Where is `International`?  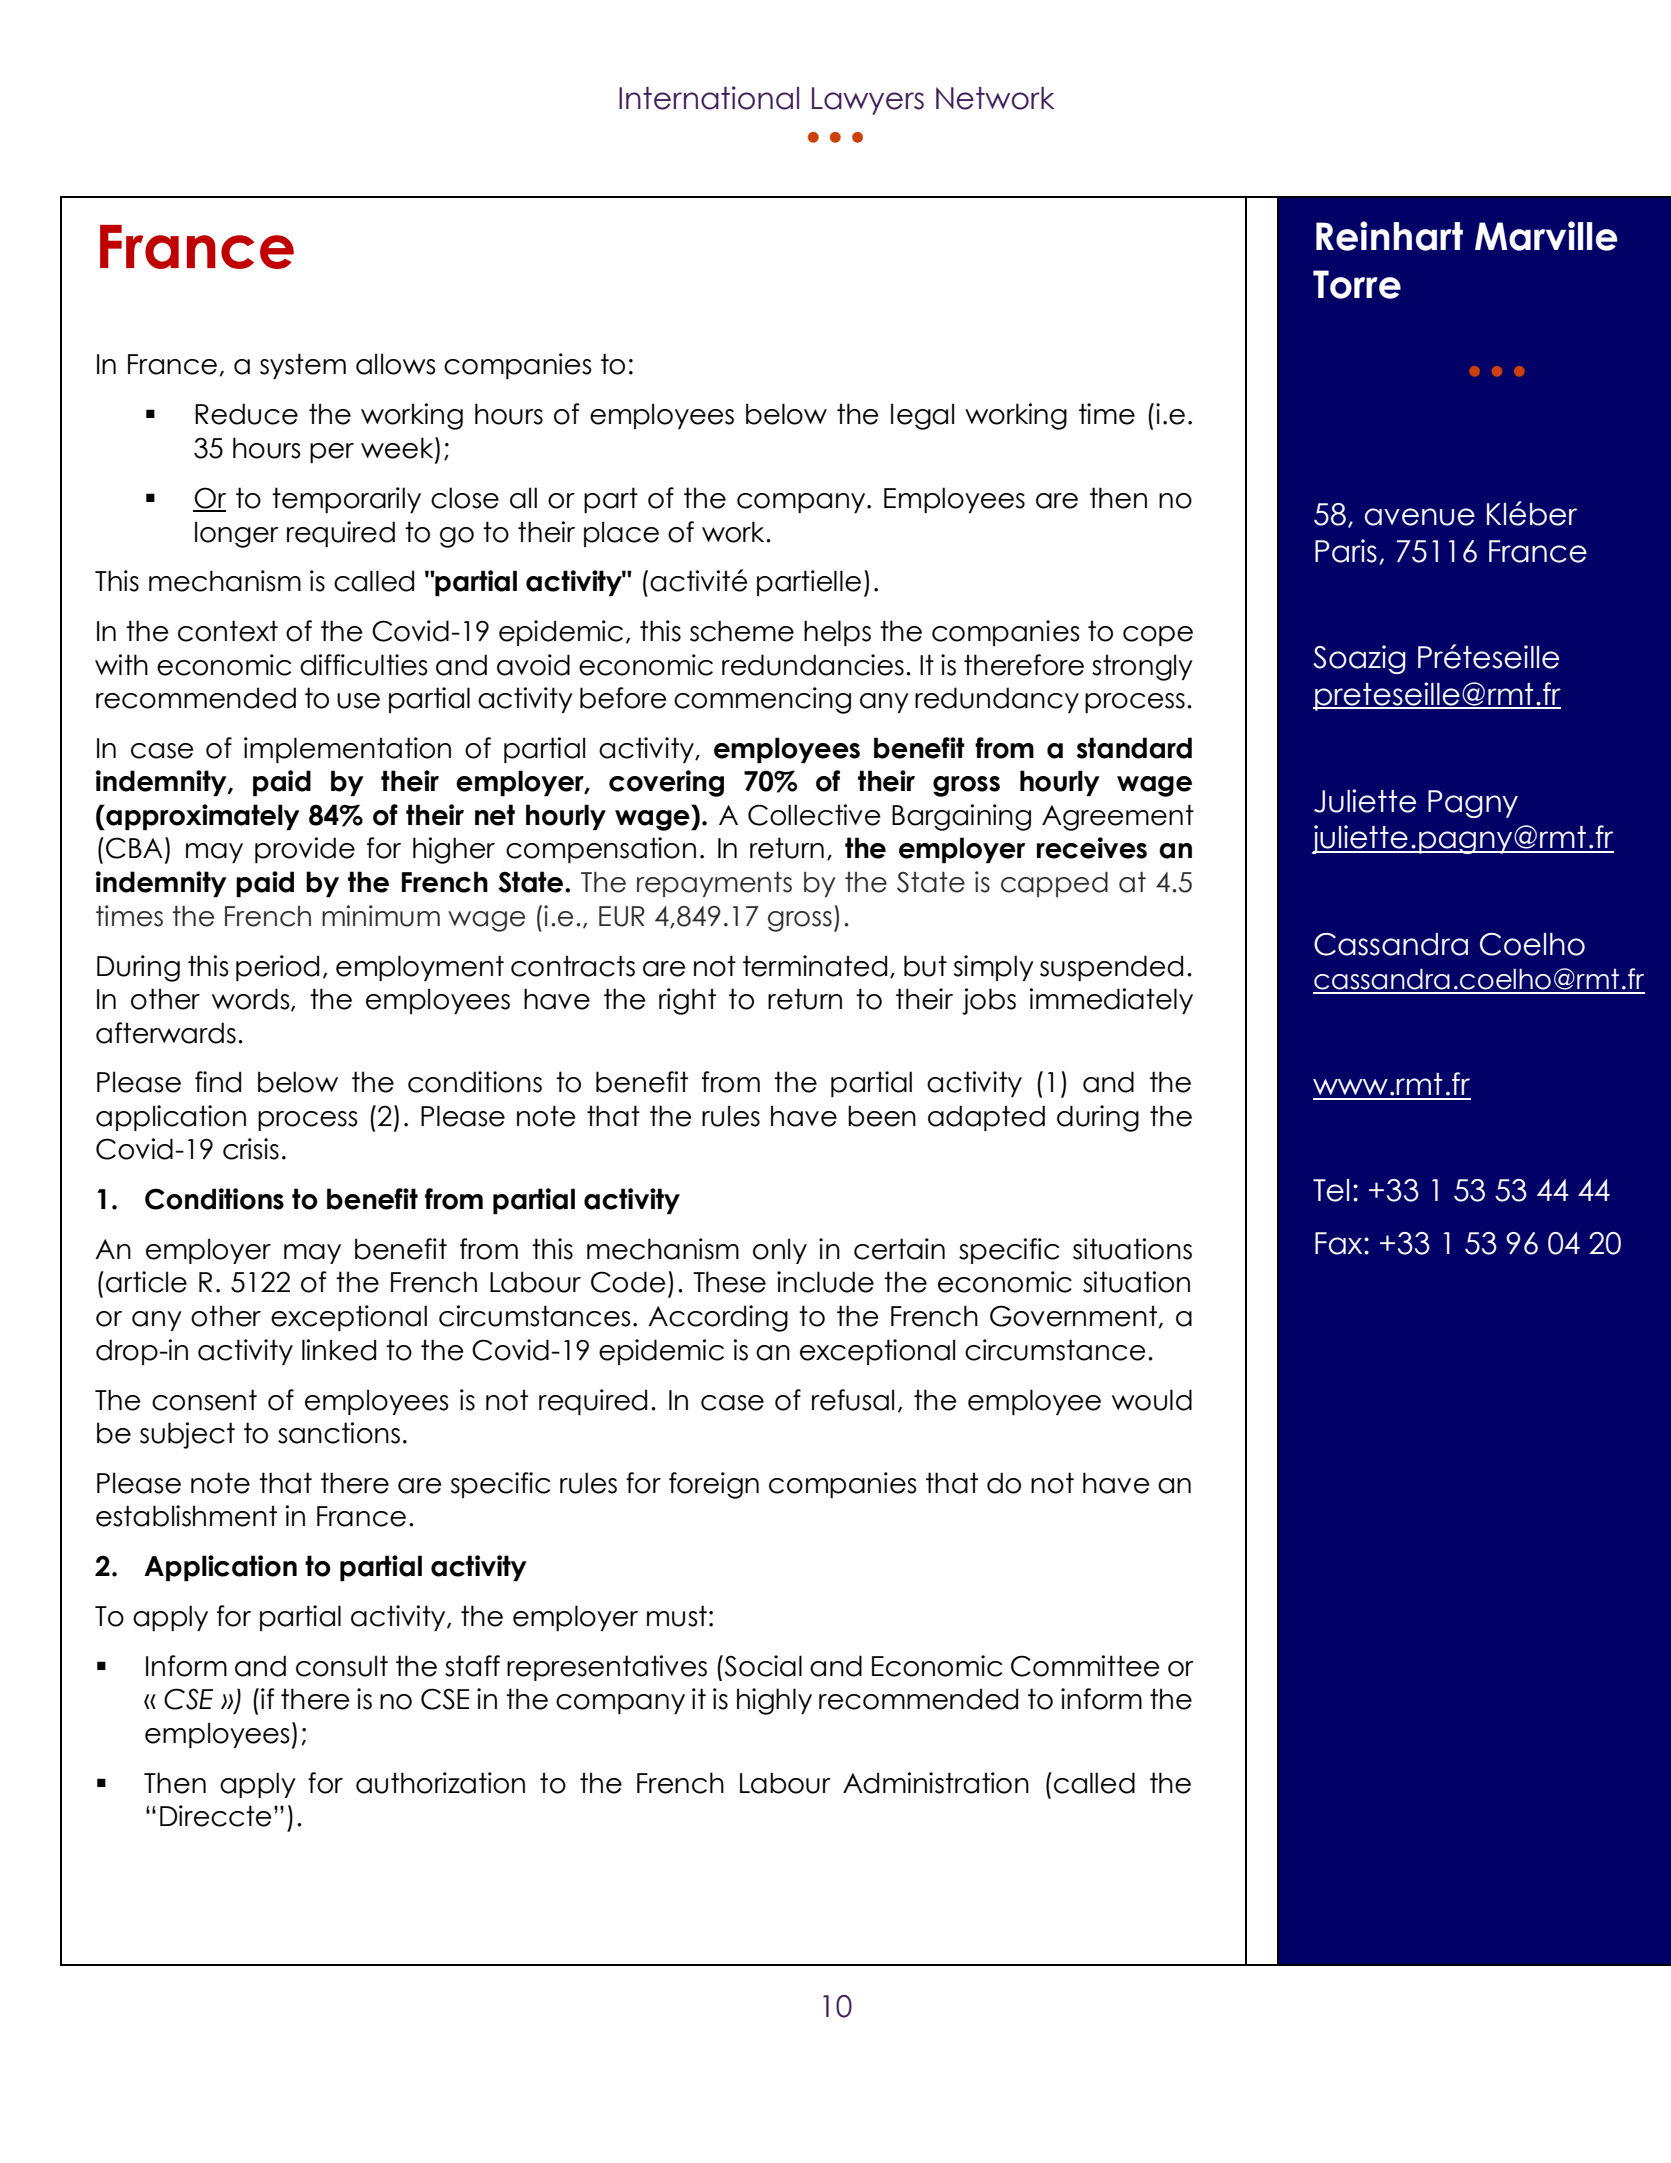
International is located at coordinates (709, 98).
